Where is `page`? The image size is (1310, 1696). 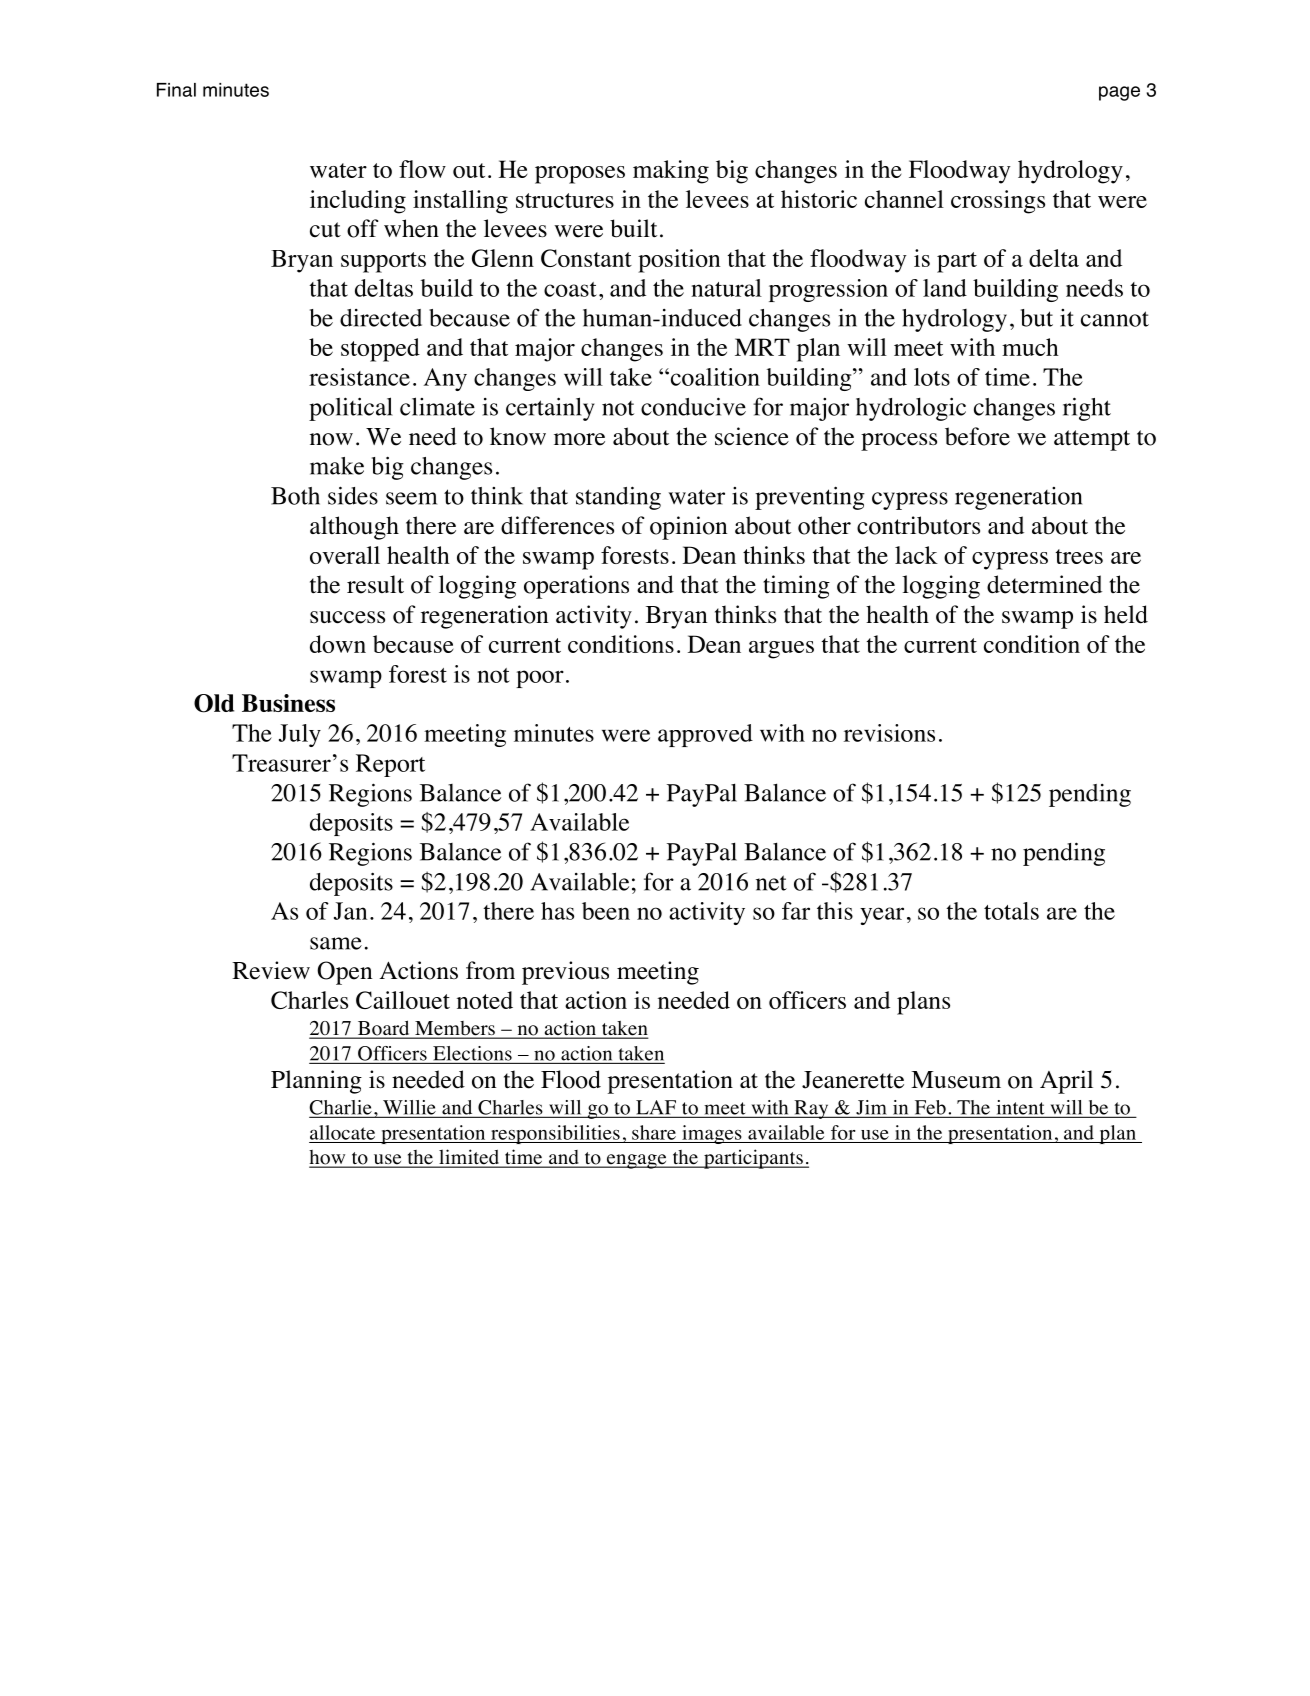 page is located at coordinates (1119, 93).
